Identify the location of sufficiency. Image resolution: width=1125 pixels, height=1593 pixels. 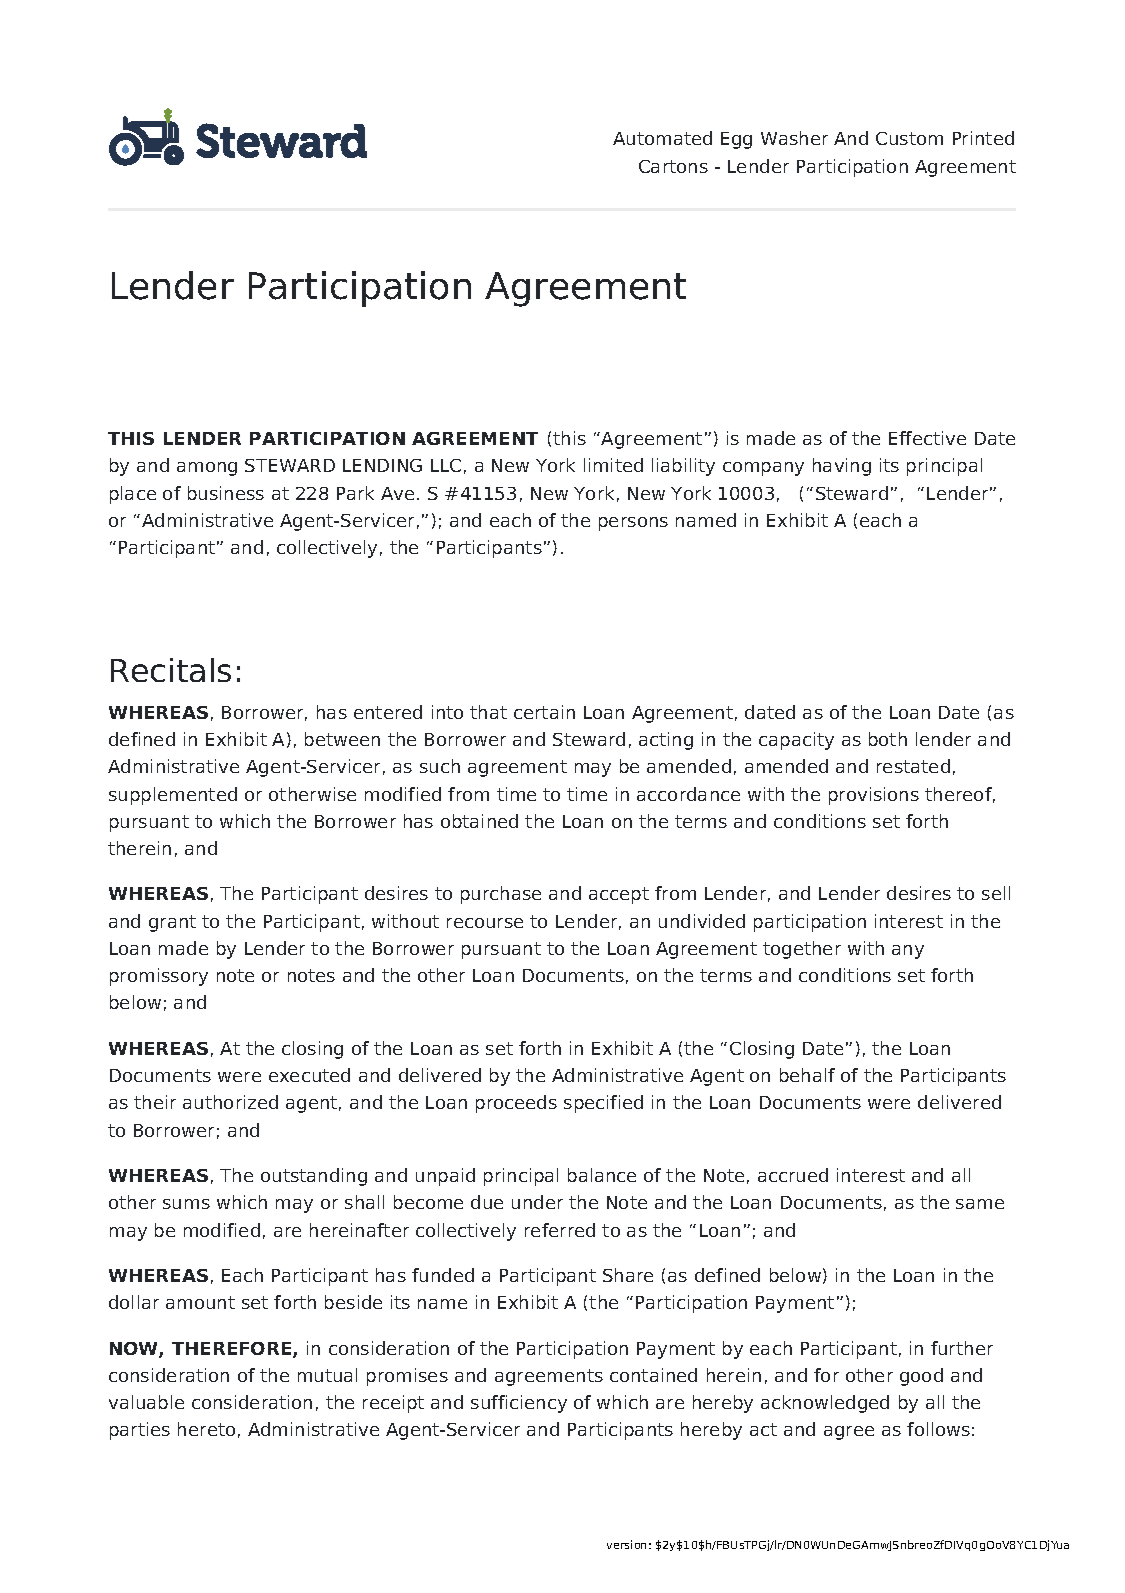
(519, 1404).
